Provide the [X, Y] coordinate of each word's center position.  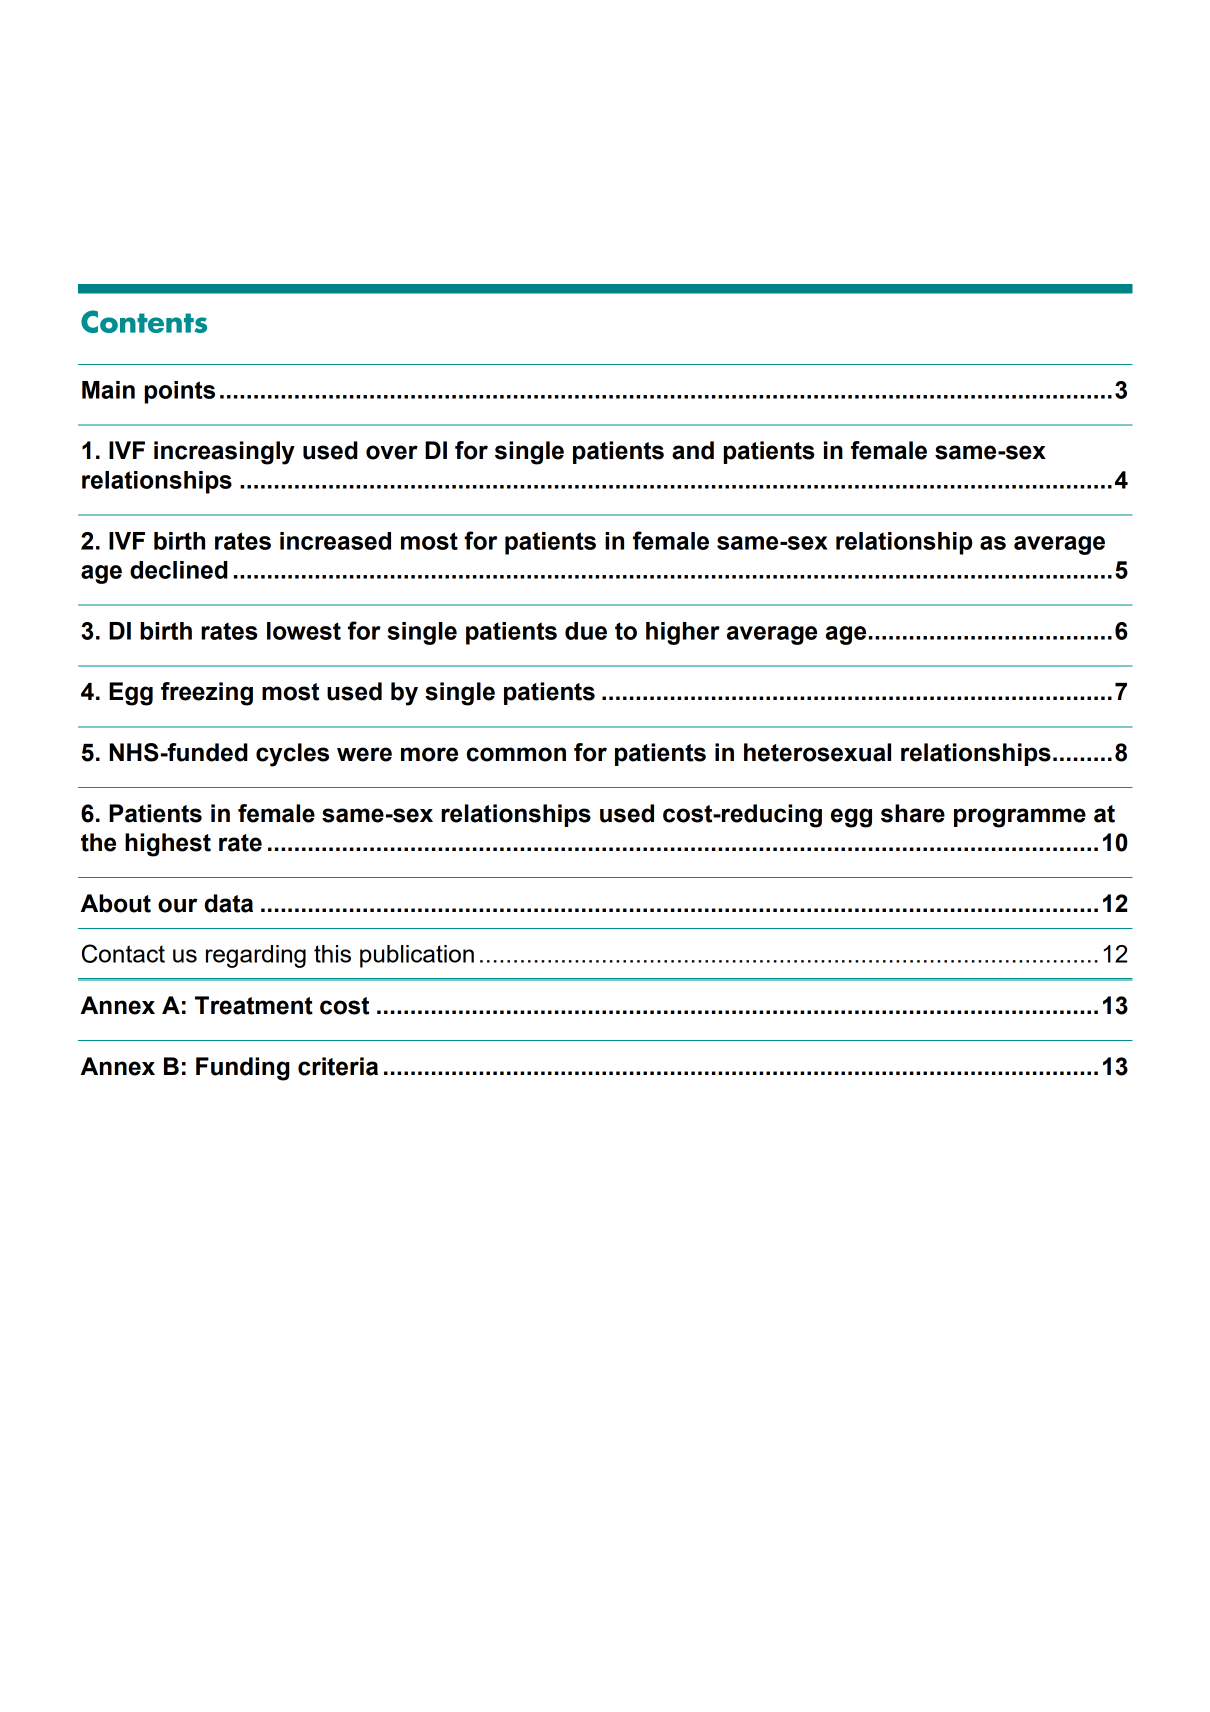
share [913, 813]
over [392, 452]
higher [683, 633]
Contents [144, 321]
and [693, 450]
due [586, 631]
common [516, 754]
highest [168, 845]
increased [335, 541]
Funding [242, 1069]
